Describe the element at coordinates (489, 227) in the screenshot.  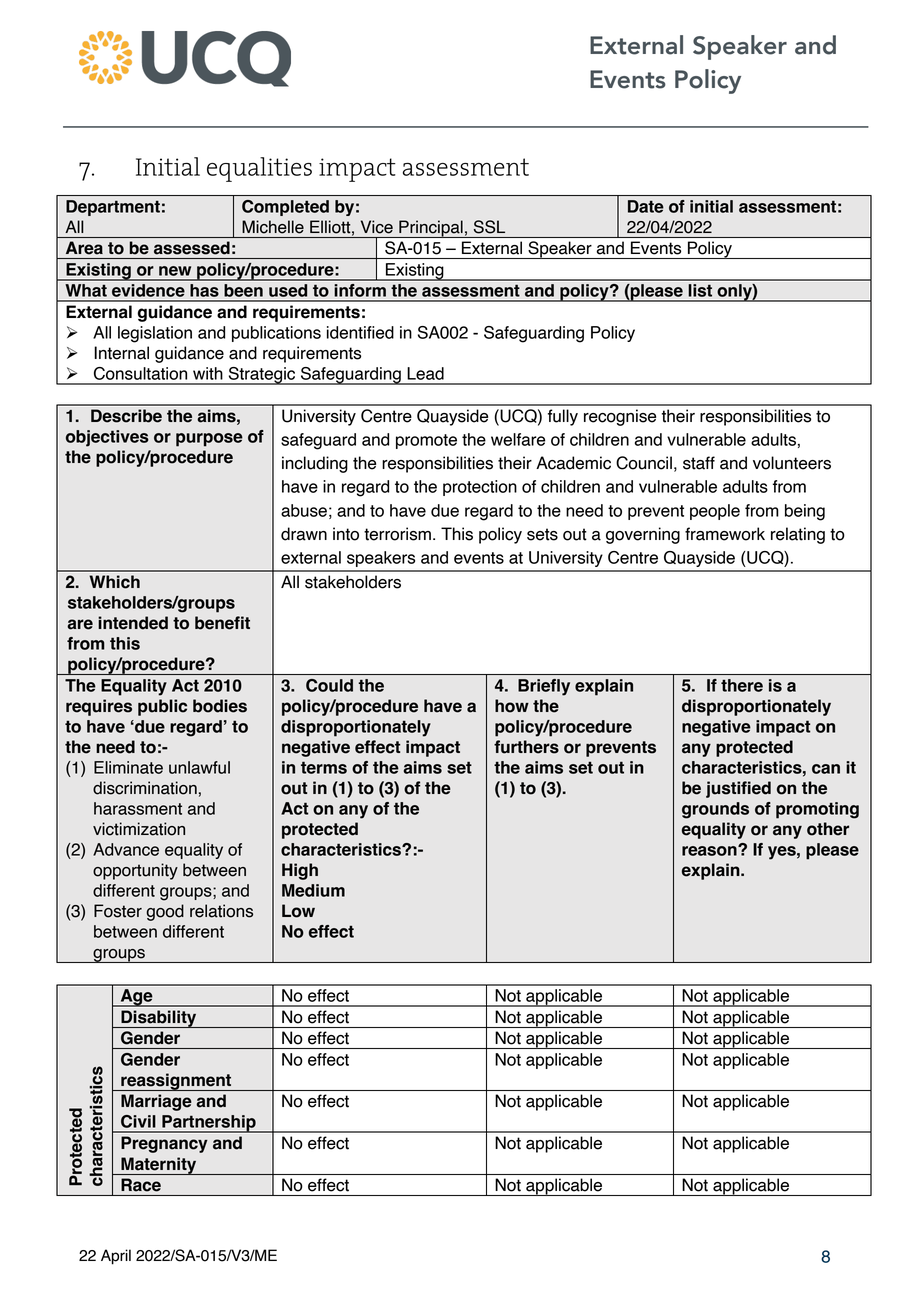
I see `SSL` at that location.
